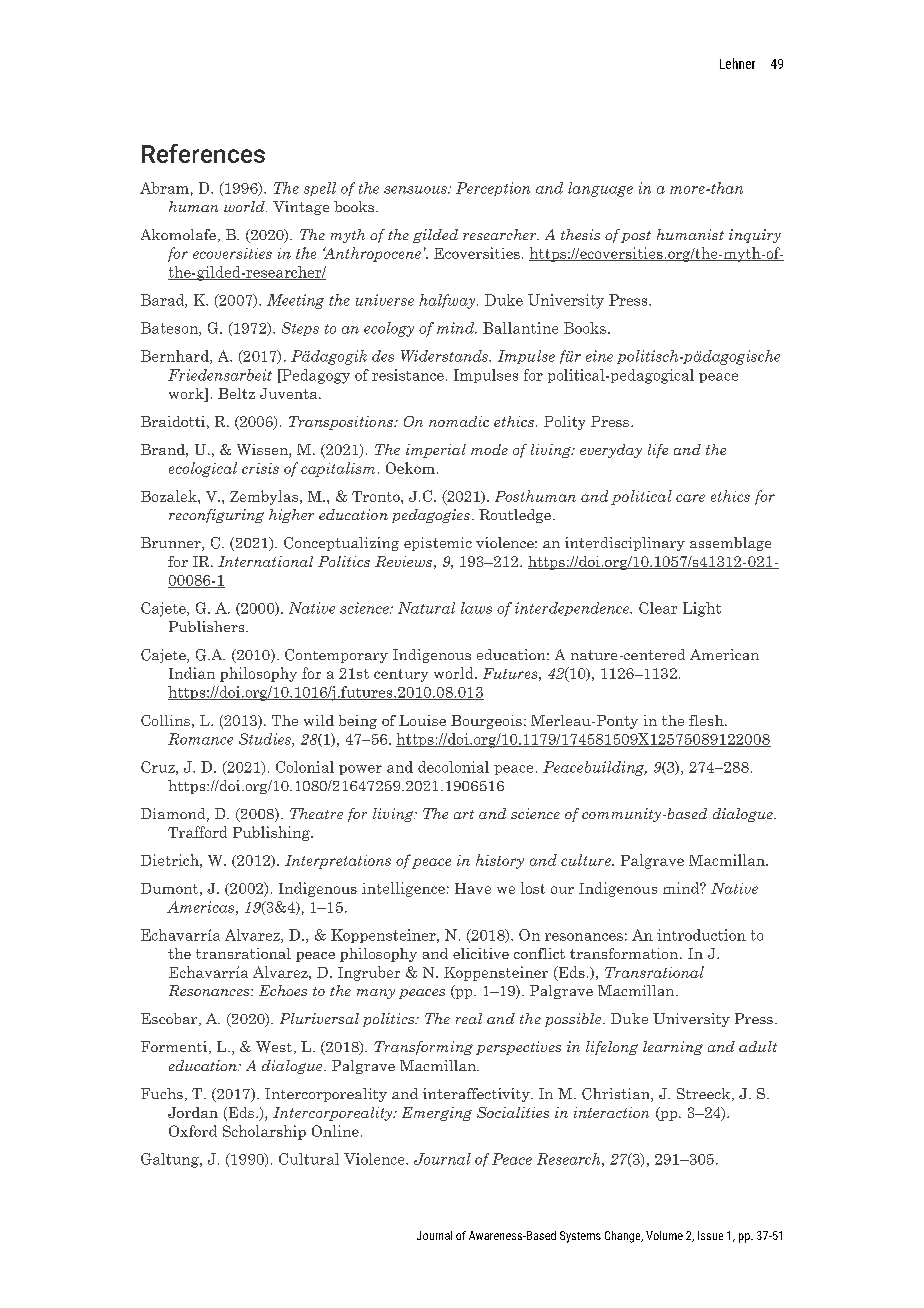 Image resolution: width=924 pixels, height=1308 pixels. Describe the element at coordinates (473, 888) in the document. I see `Have` at that location.
